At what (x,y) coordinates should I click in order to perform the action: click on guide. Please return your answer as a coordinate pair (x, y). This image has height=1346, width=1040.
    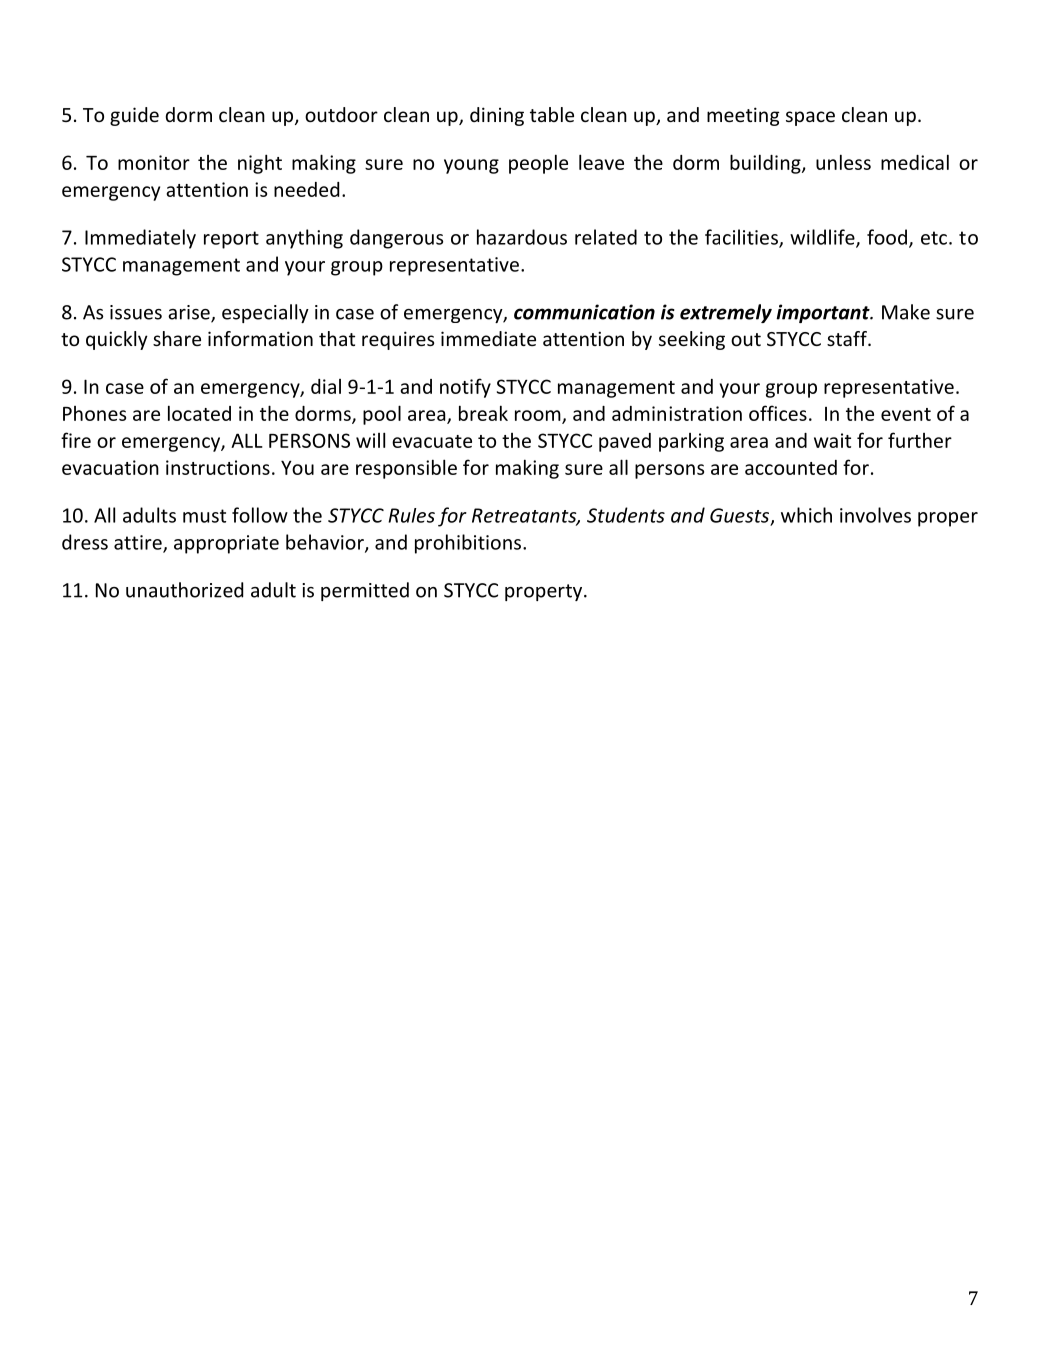
    Looking at the image, I should click on (134, 116).
